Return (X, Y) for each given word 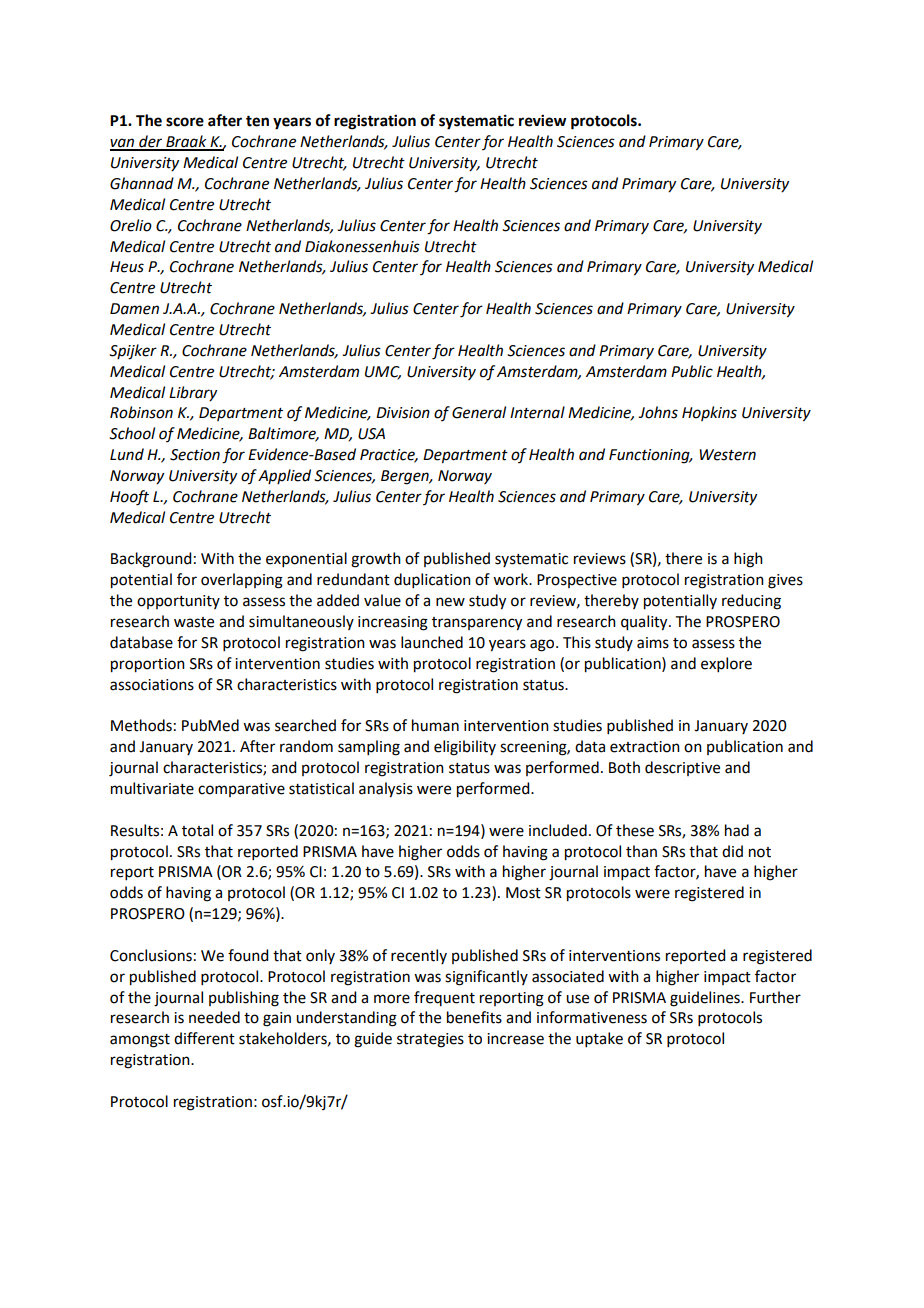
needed (214, 1017)
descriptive (682, 768)
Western (727, 455)
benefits (474, 1017)
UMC (383, 372)
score (185, 122)
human (435, 725)
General (479, 412)
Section (195, 455)
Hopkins (709, 413)
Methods (141, 725)
